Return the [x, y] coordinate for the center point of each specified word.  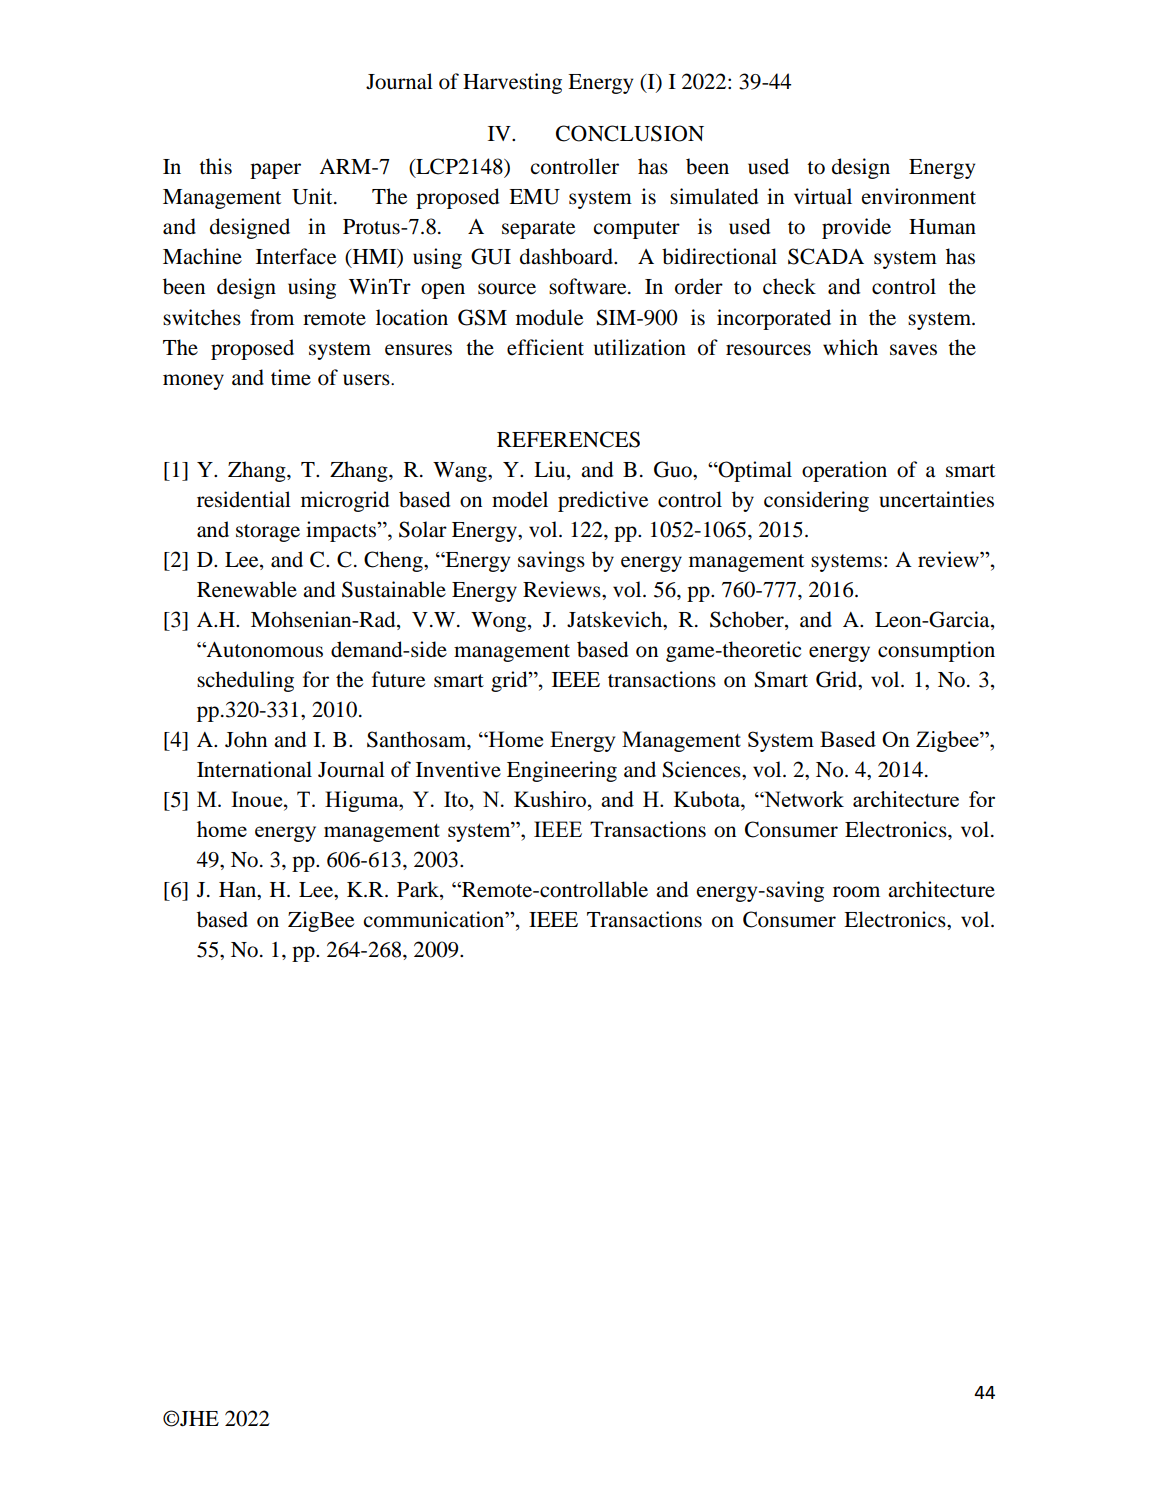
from [272, 317]
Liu [551, 469]
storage [268, 533]
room [856, 892]
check [789, 286]
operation [844, 471]
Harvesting [512, 83]
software [589, 286]
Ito [456, 799]
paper [275, 171]
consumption [936, 651]
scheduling [245, 681]
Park [419, 890]
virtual [823, 196]
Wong [500, 622]
